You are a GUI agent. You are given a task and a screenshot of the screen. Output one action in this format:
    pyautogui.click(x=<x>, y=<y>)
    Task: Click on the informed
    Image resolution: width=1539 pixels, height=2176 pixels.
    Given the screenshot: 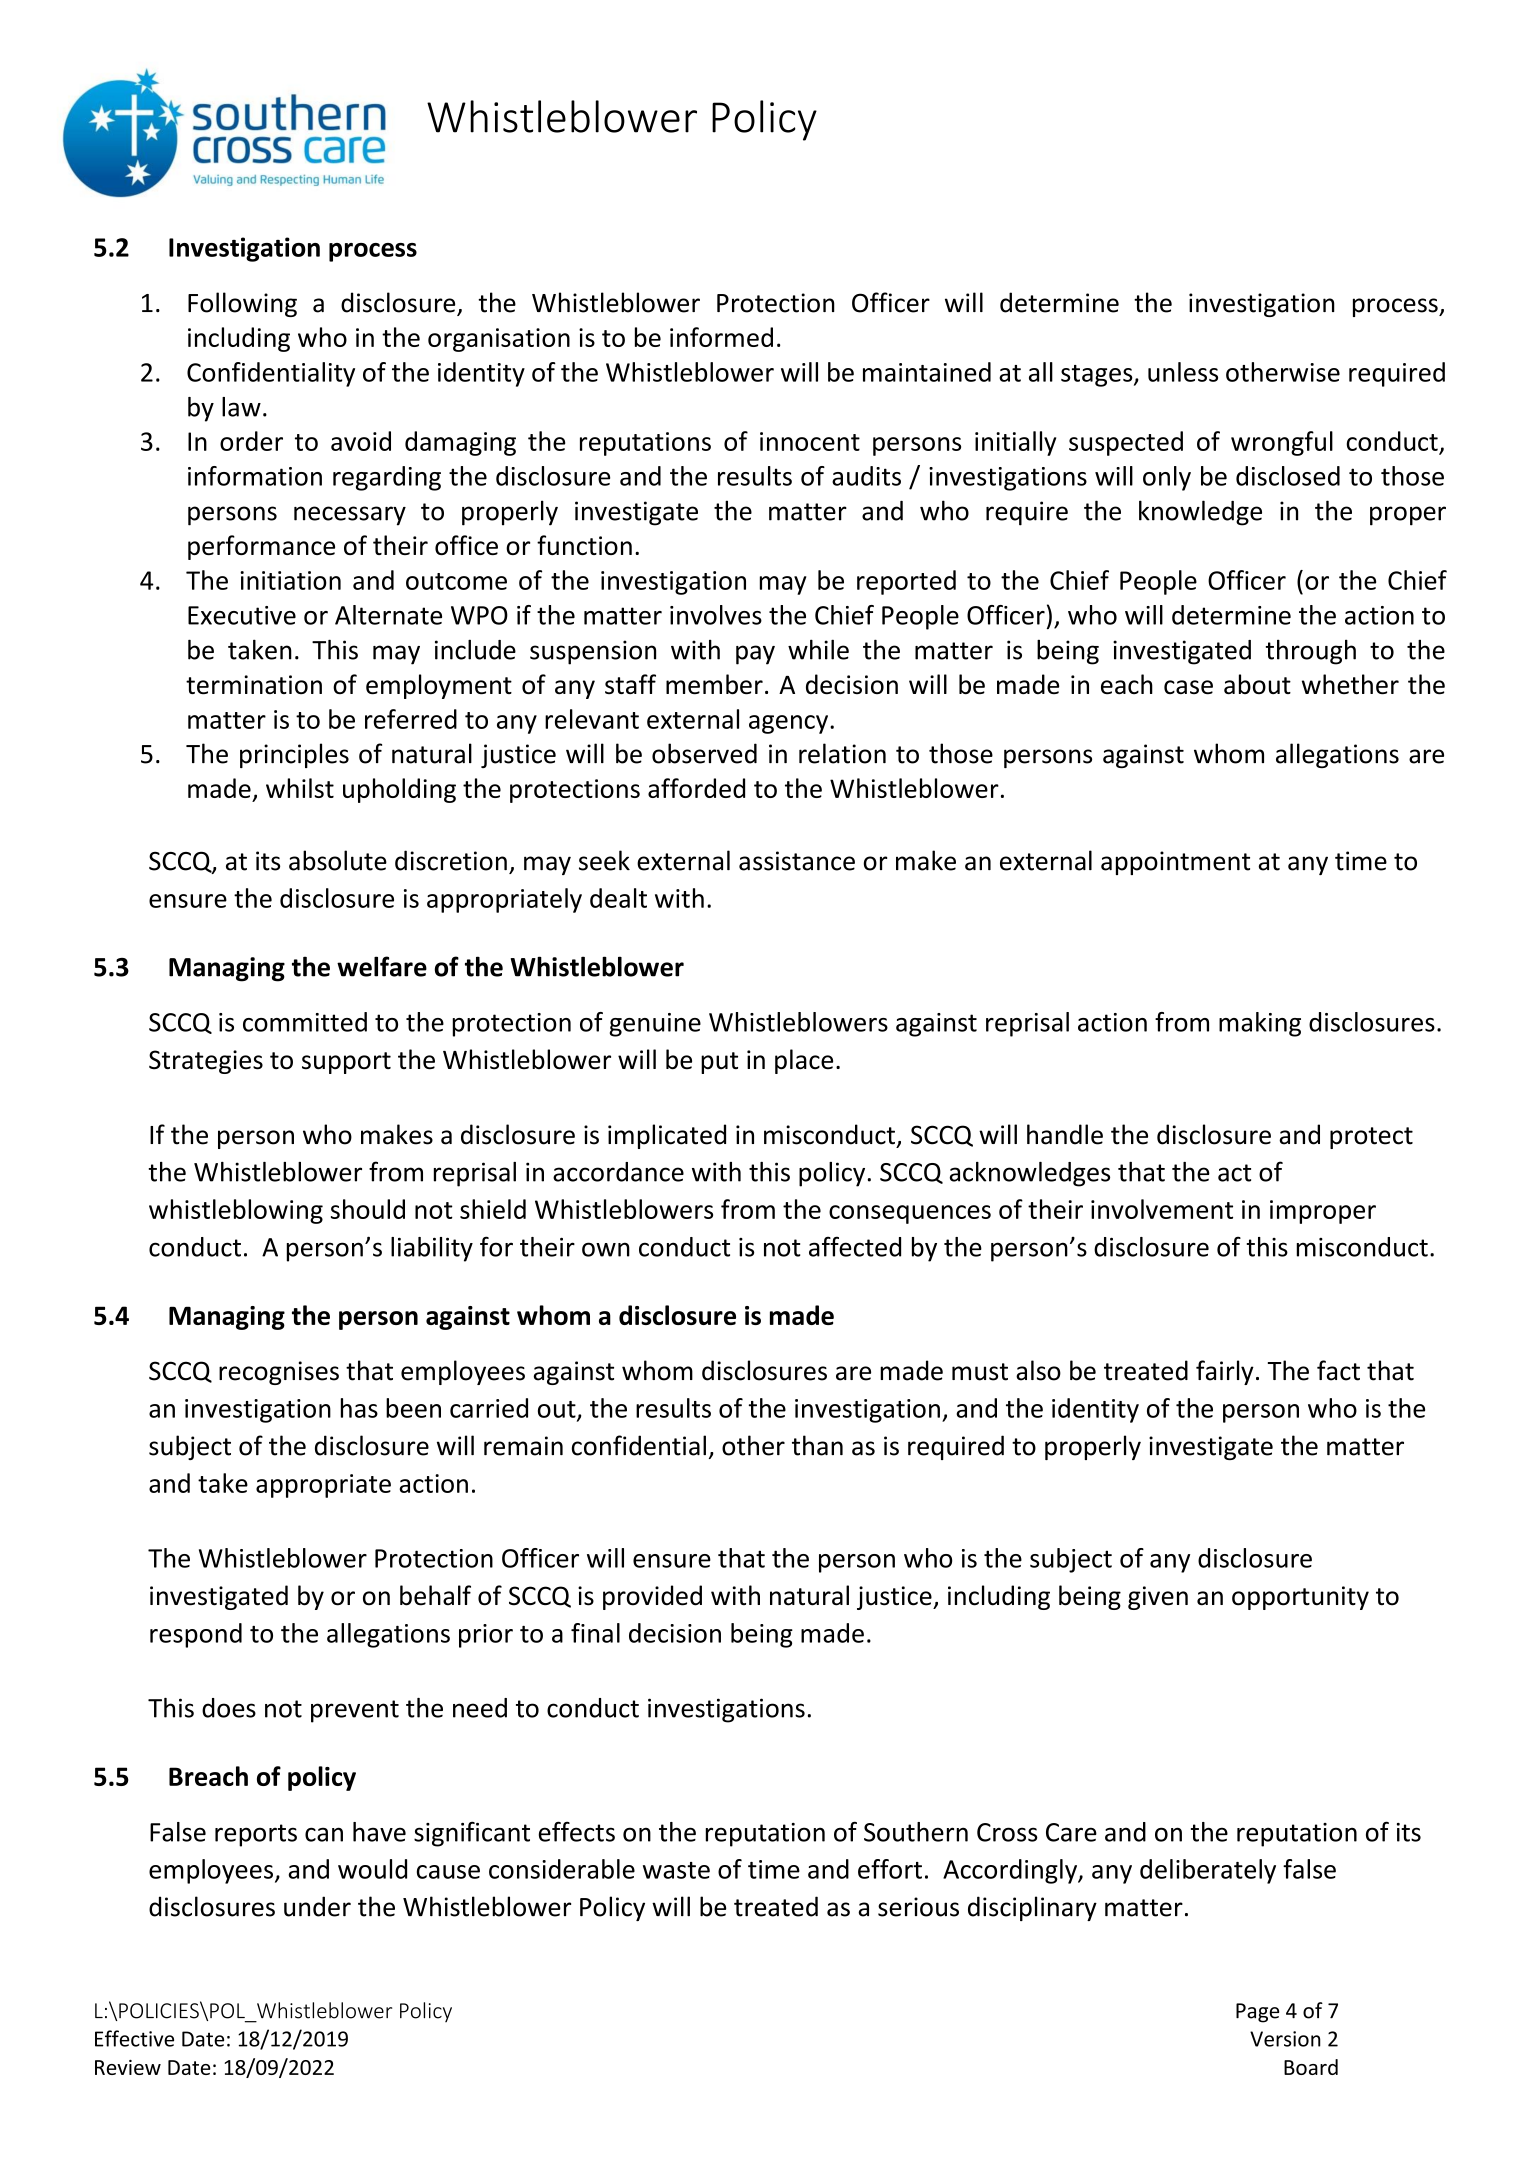 What is the action you would take?
    pyautogui.click(x=721, y=337)
